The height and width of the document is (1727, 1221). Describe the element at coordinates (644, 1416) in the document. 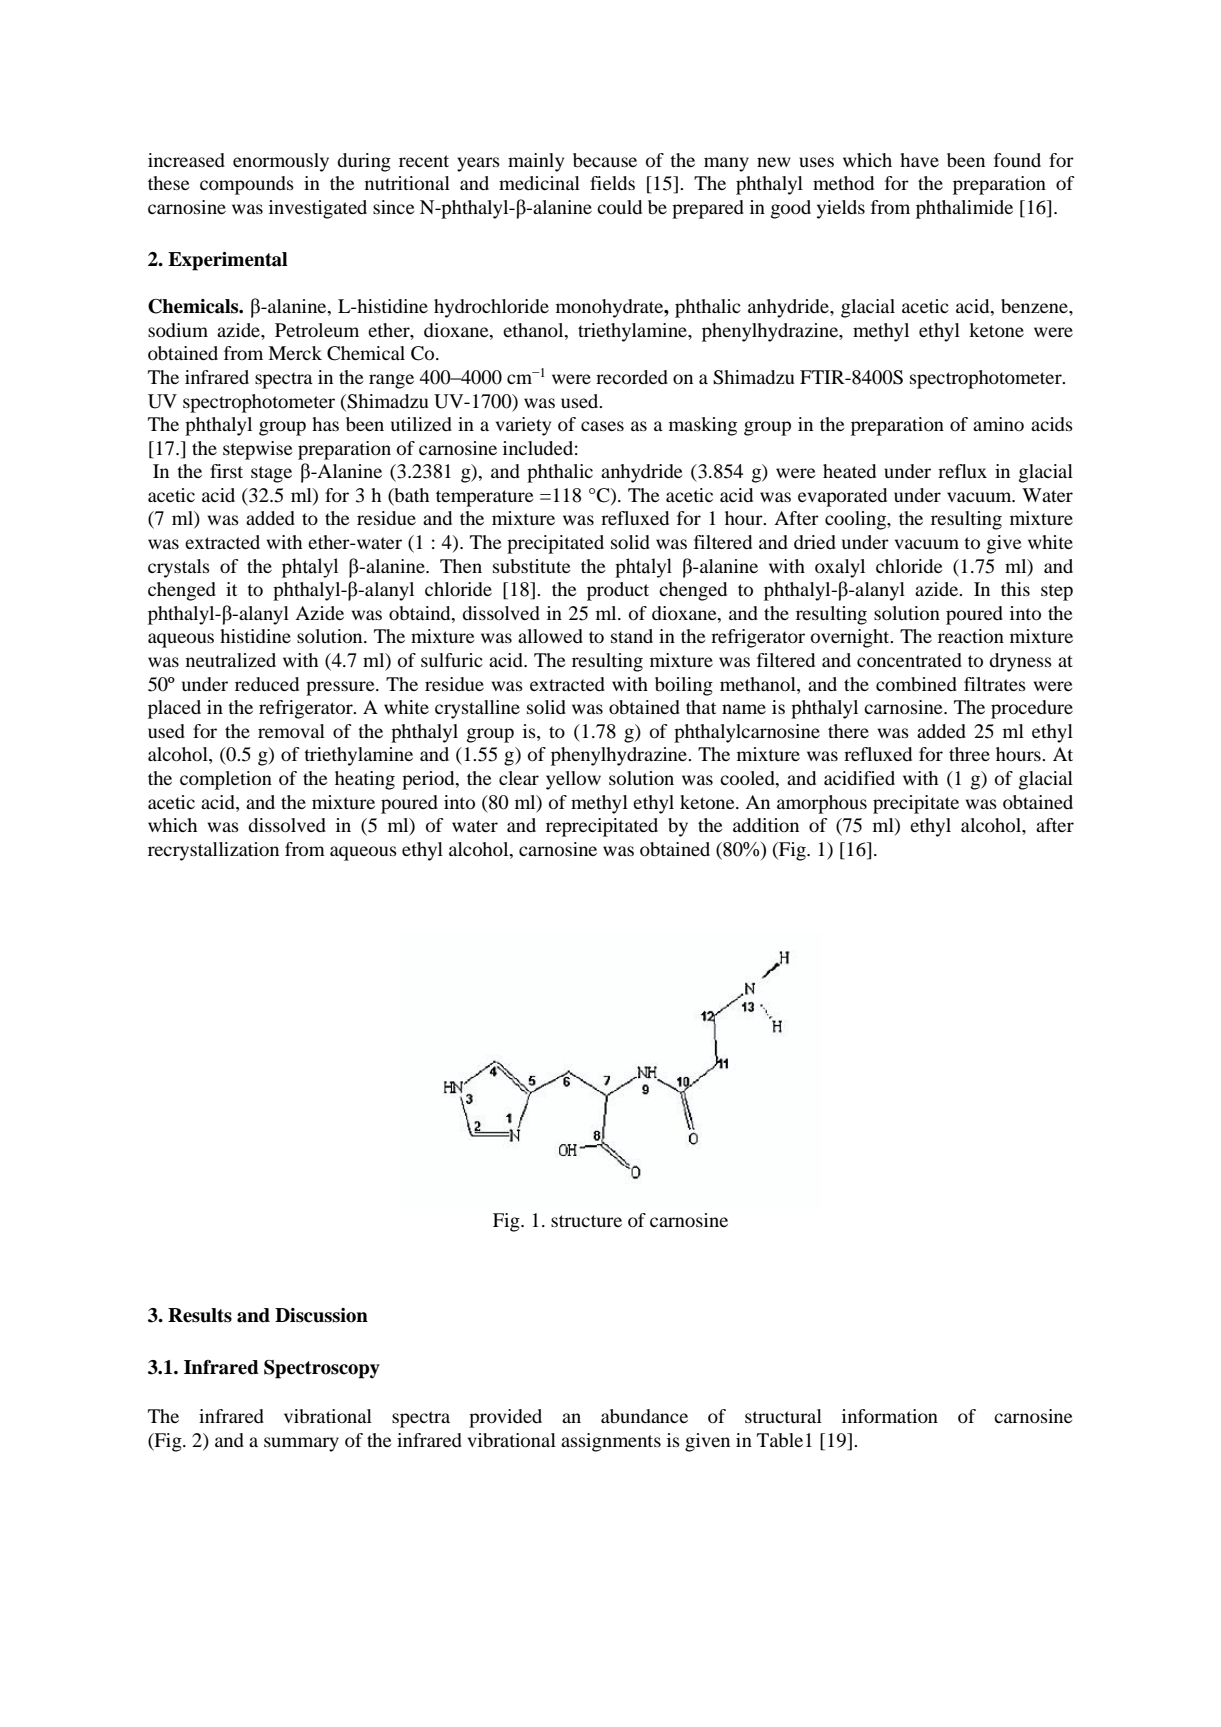

I see `abundance` at that location.
